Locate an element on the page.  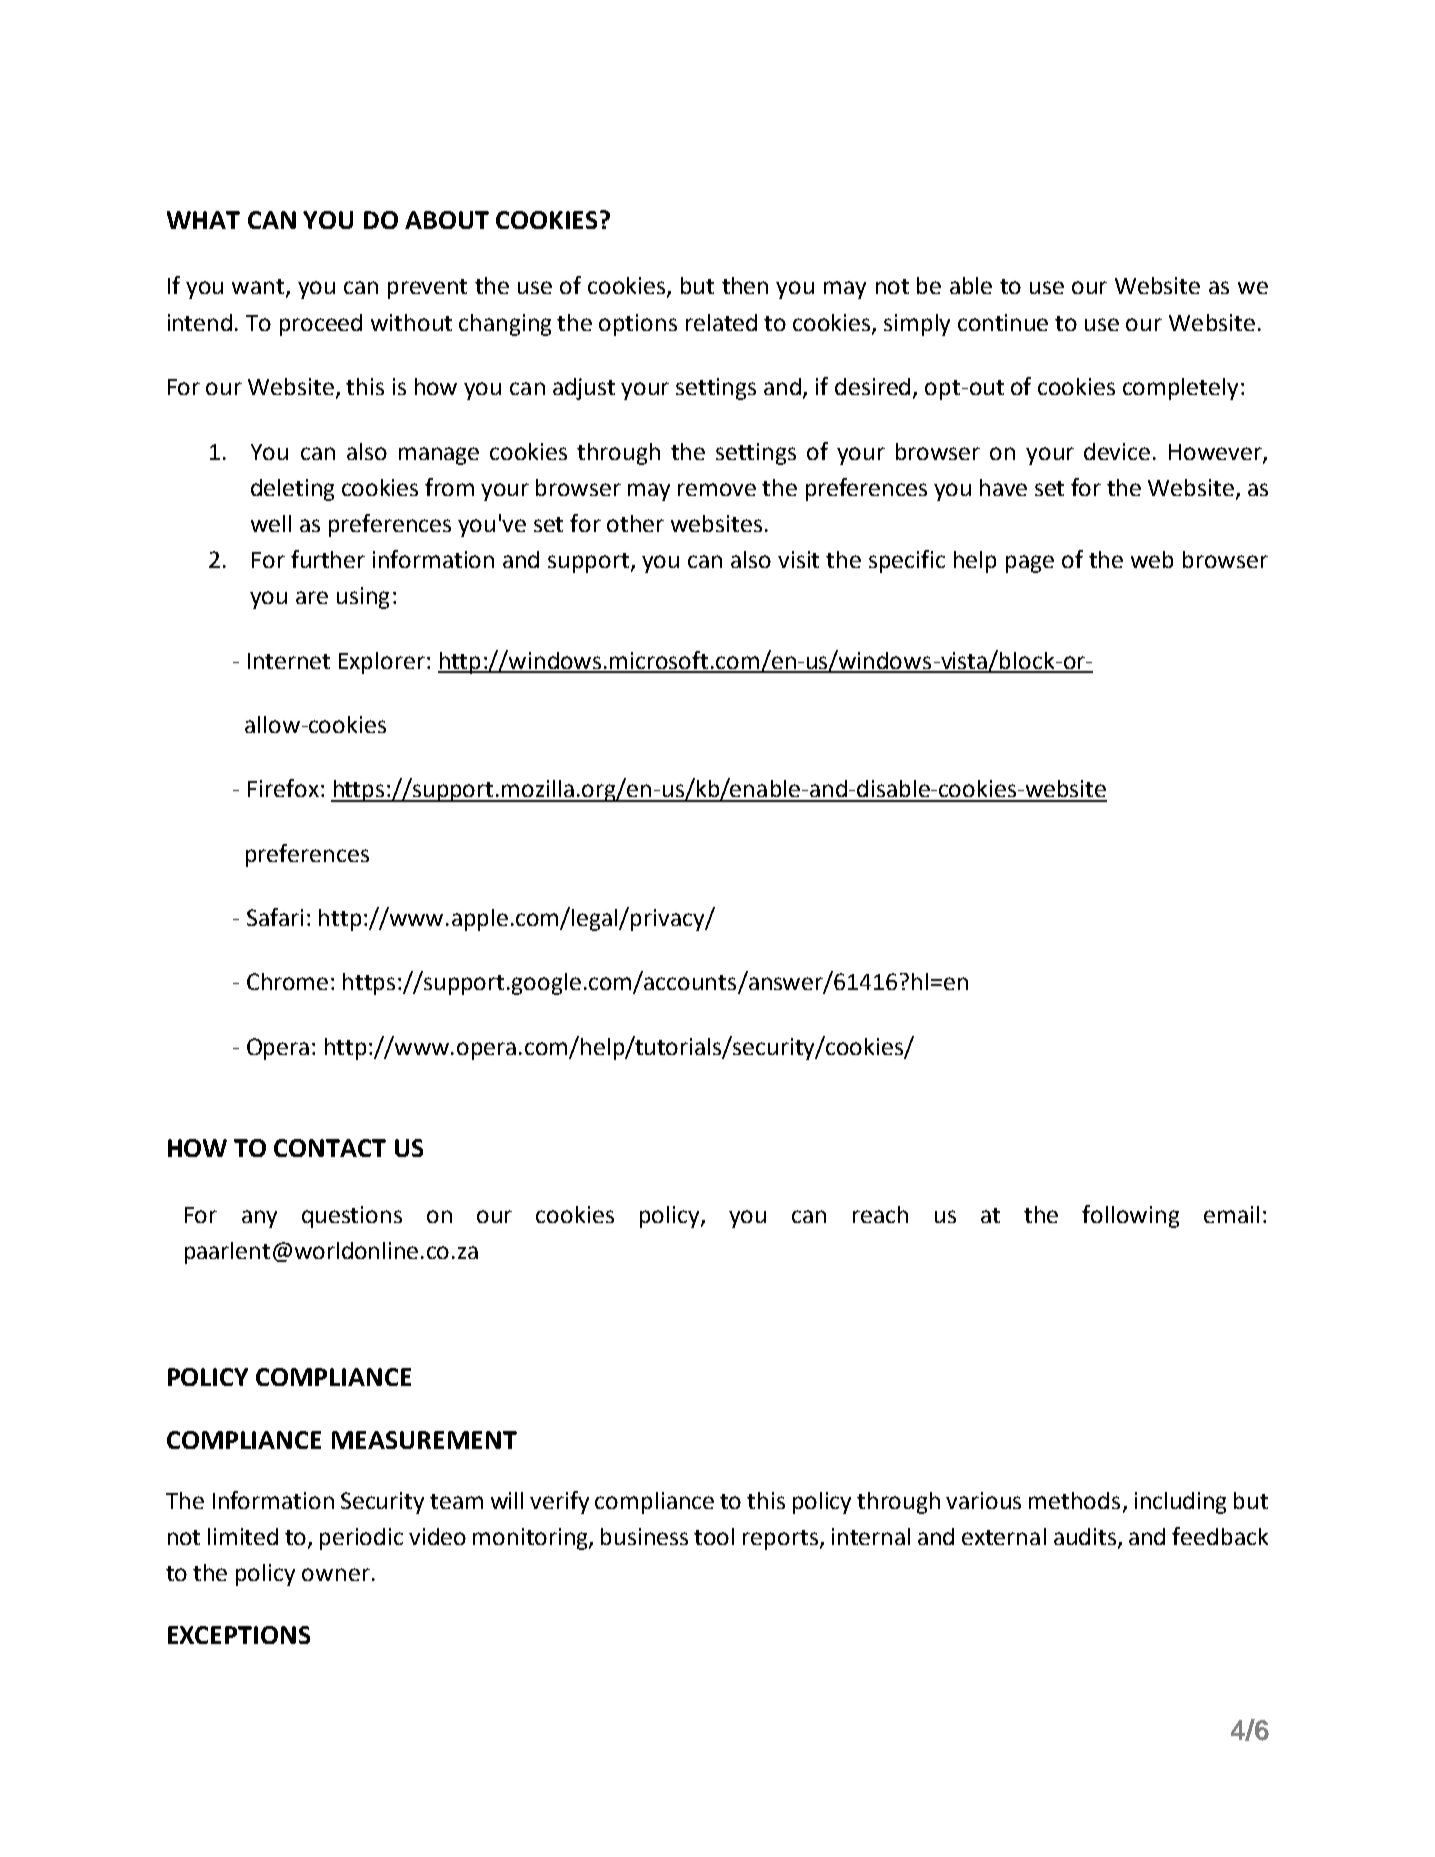
want is located at coordinates (259, 288).
